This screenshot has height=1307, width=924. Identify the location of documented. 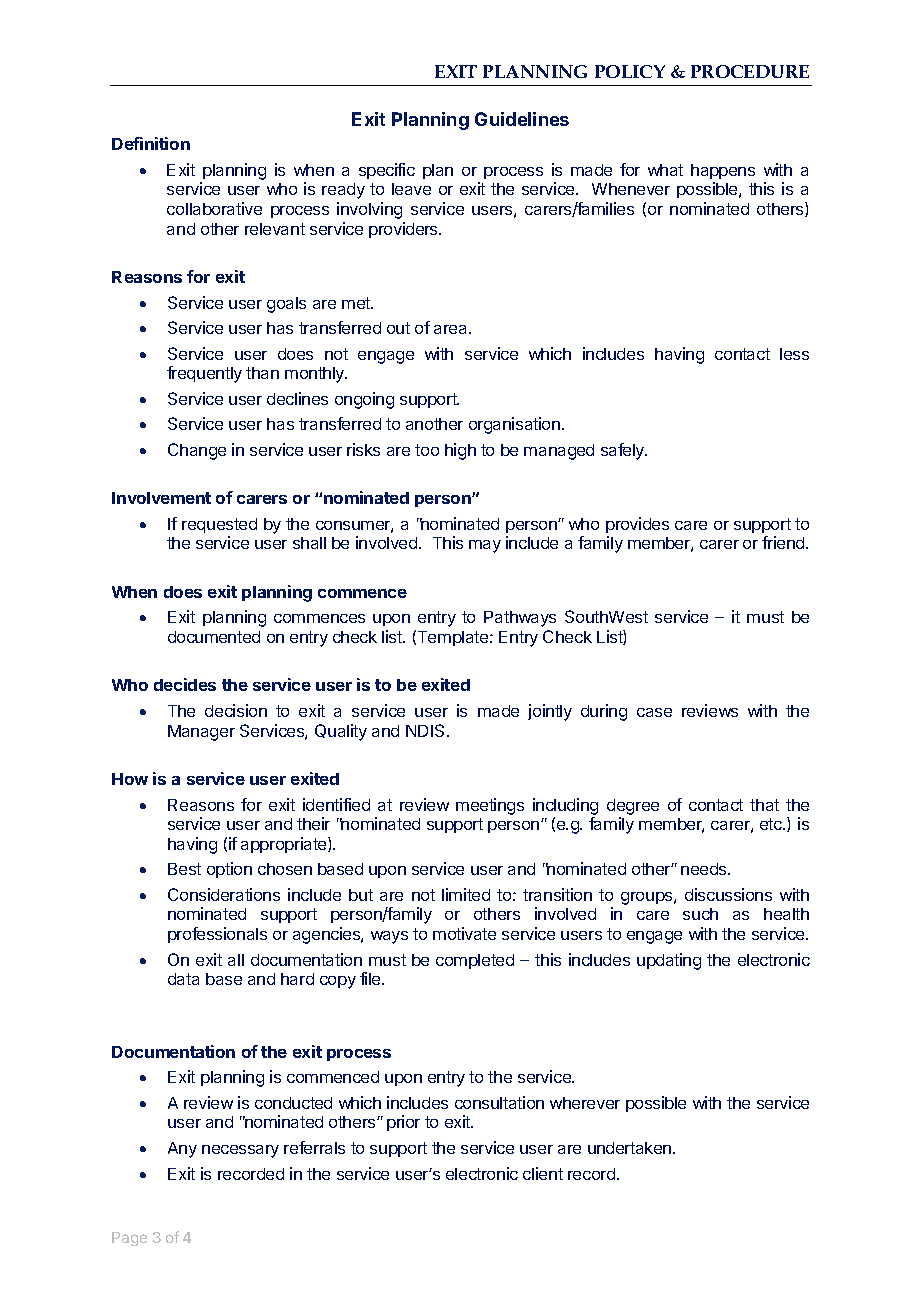
(214, 637).
